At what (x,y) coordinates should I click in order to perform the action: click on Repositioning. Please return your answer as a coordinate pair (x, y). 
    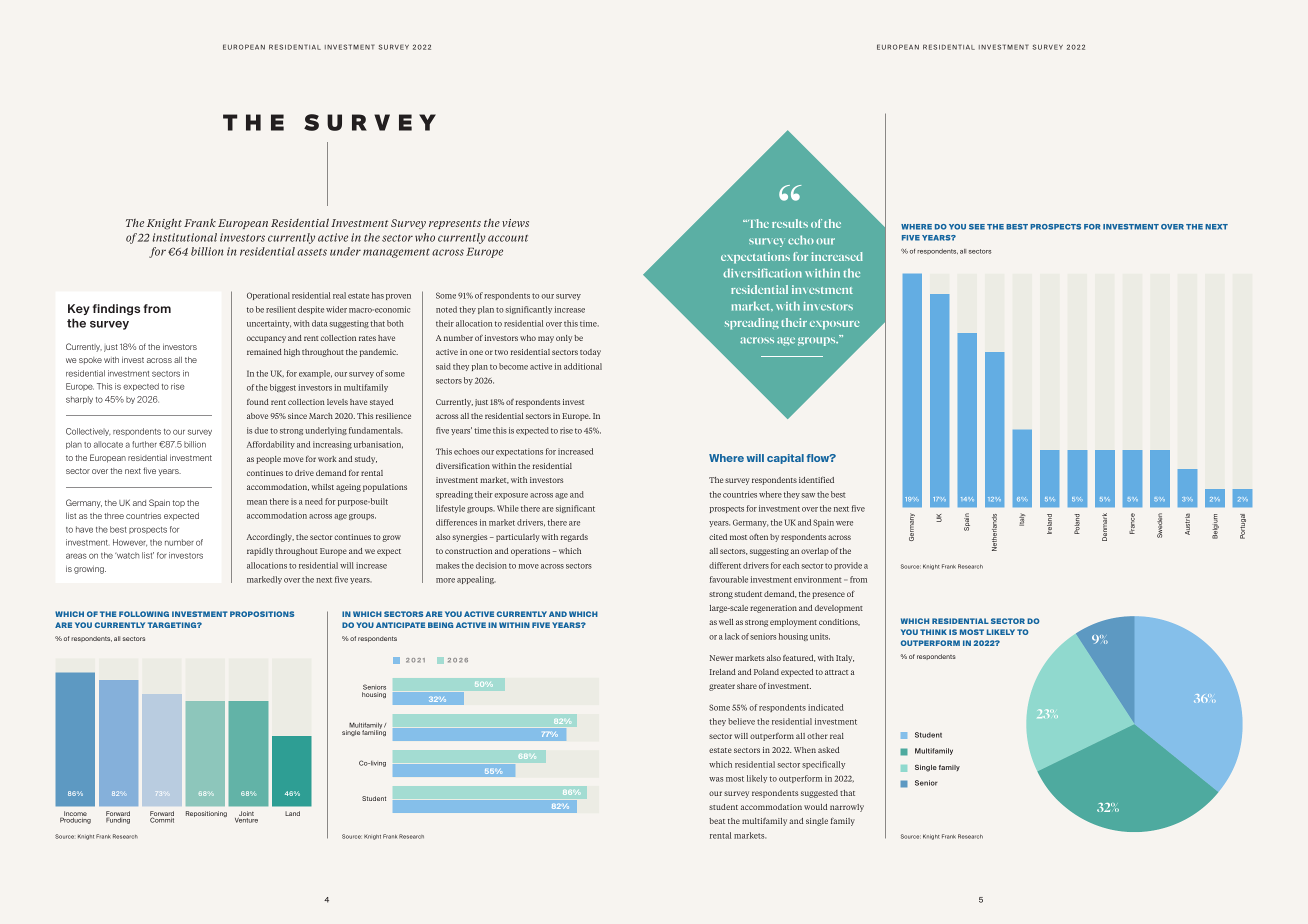
    Looking at the image, I should click on (206, 814).
